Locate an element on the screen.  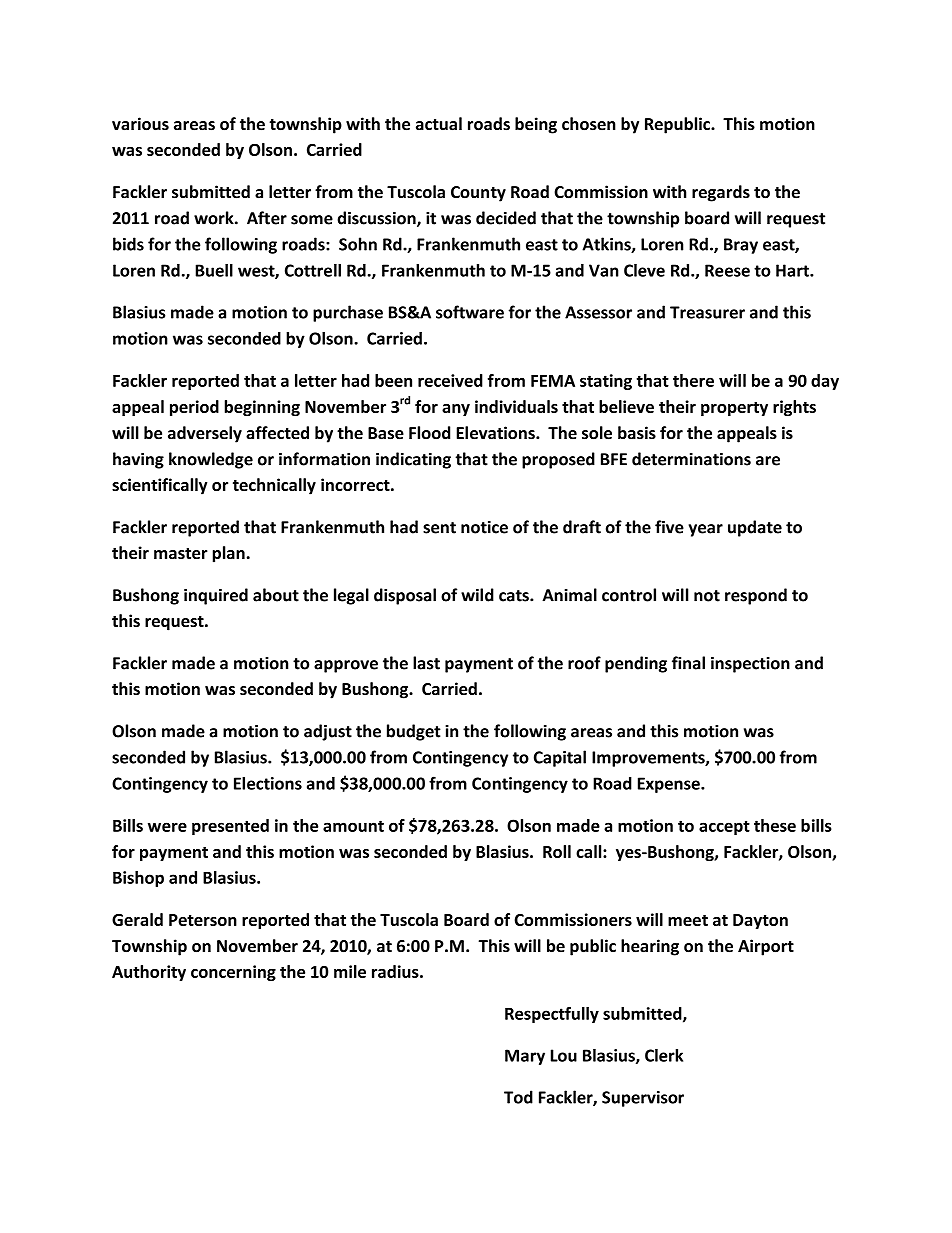
Elections is located at coordinates (268, 783).
